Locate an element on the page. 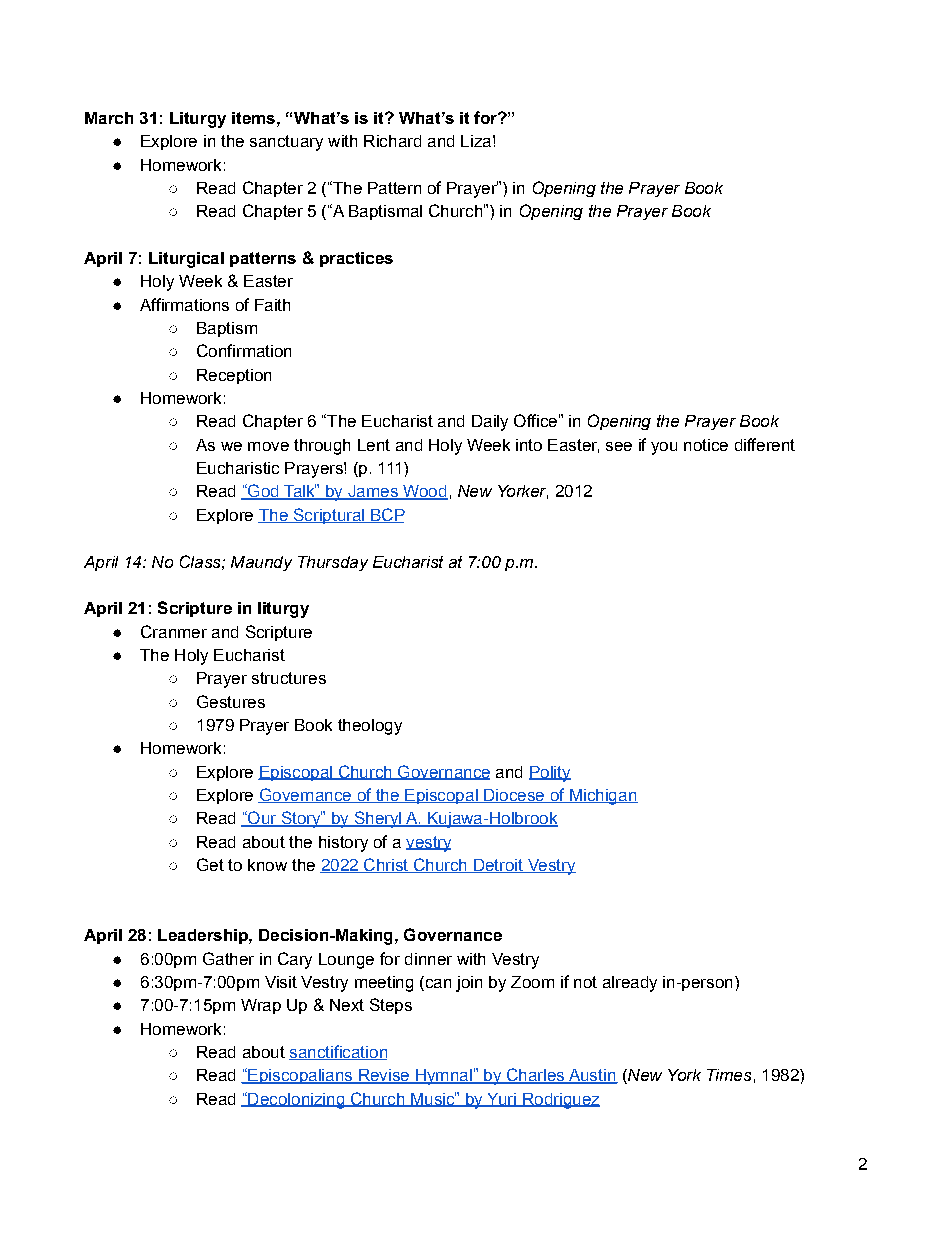 The width and height of the document is (952, 1233). theology is located at coordinates (370, 727).
